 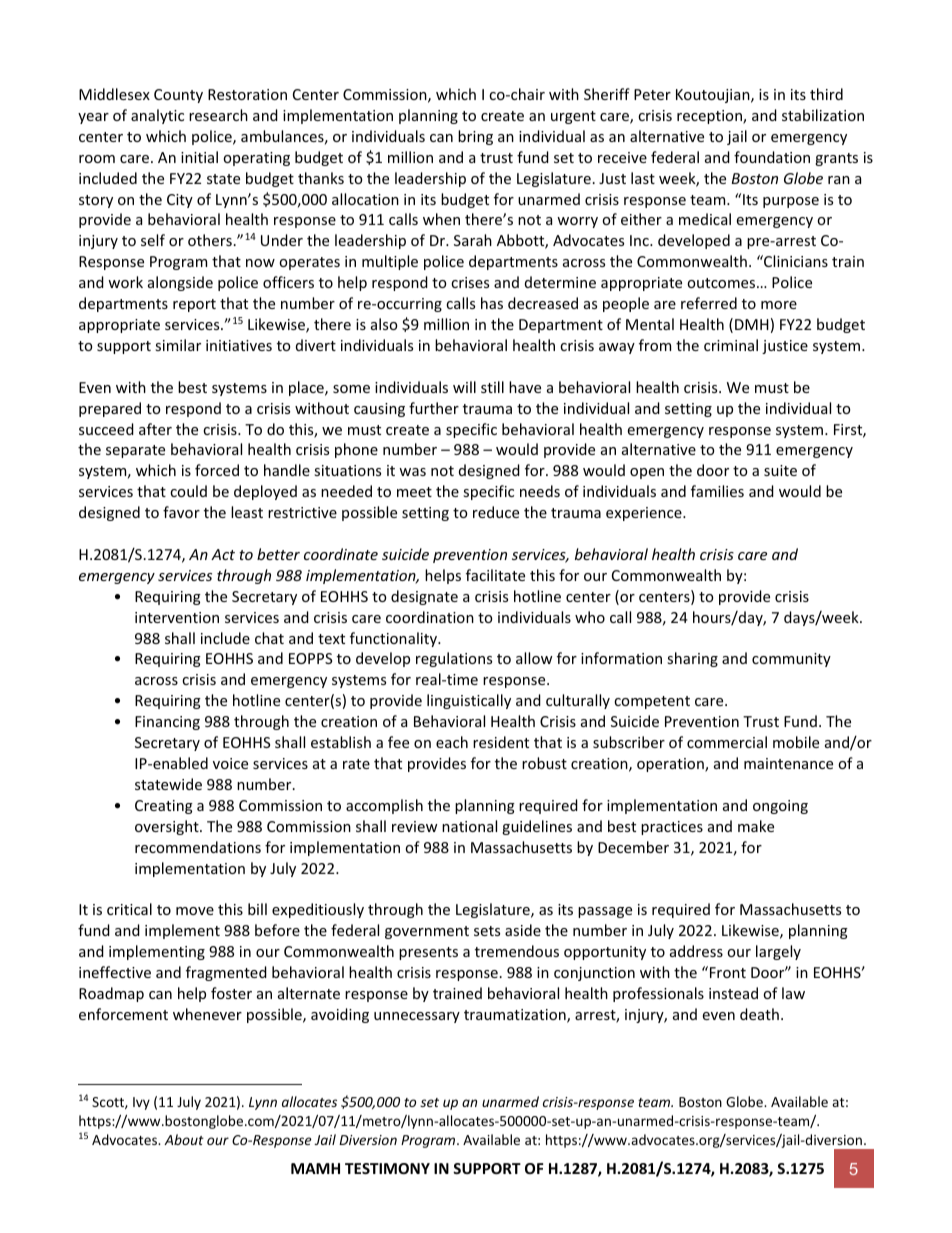 I want to click on ongoing, so click(x=780, y=807).
